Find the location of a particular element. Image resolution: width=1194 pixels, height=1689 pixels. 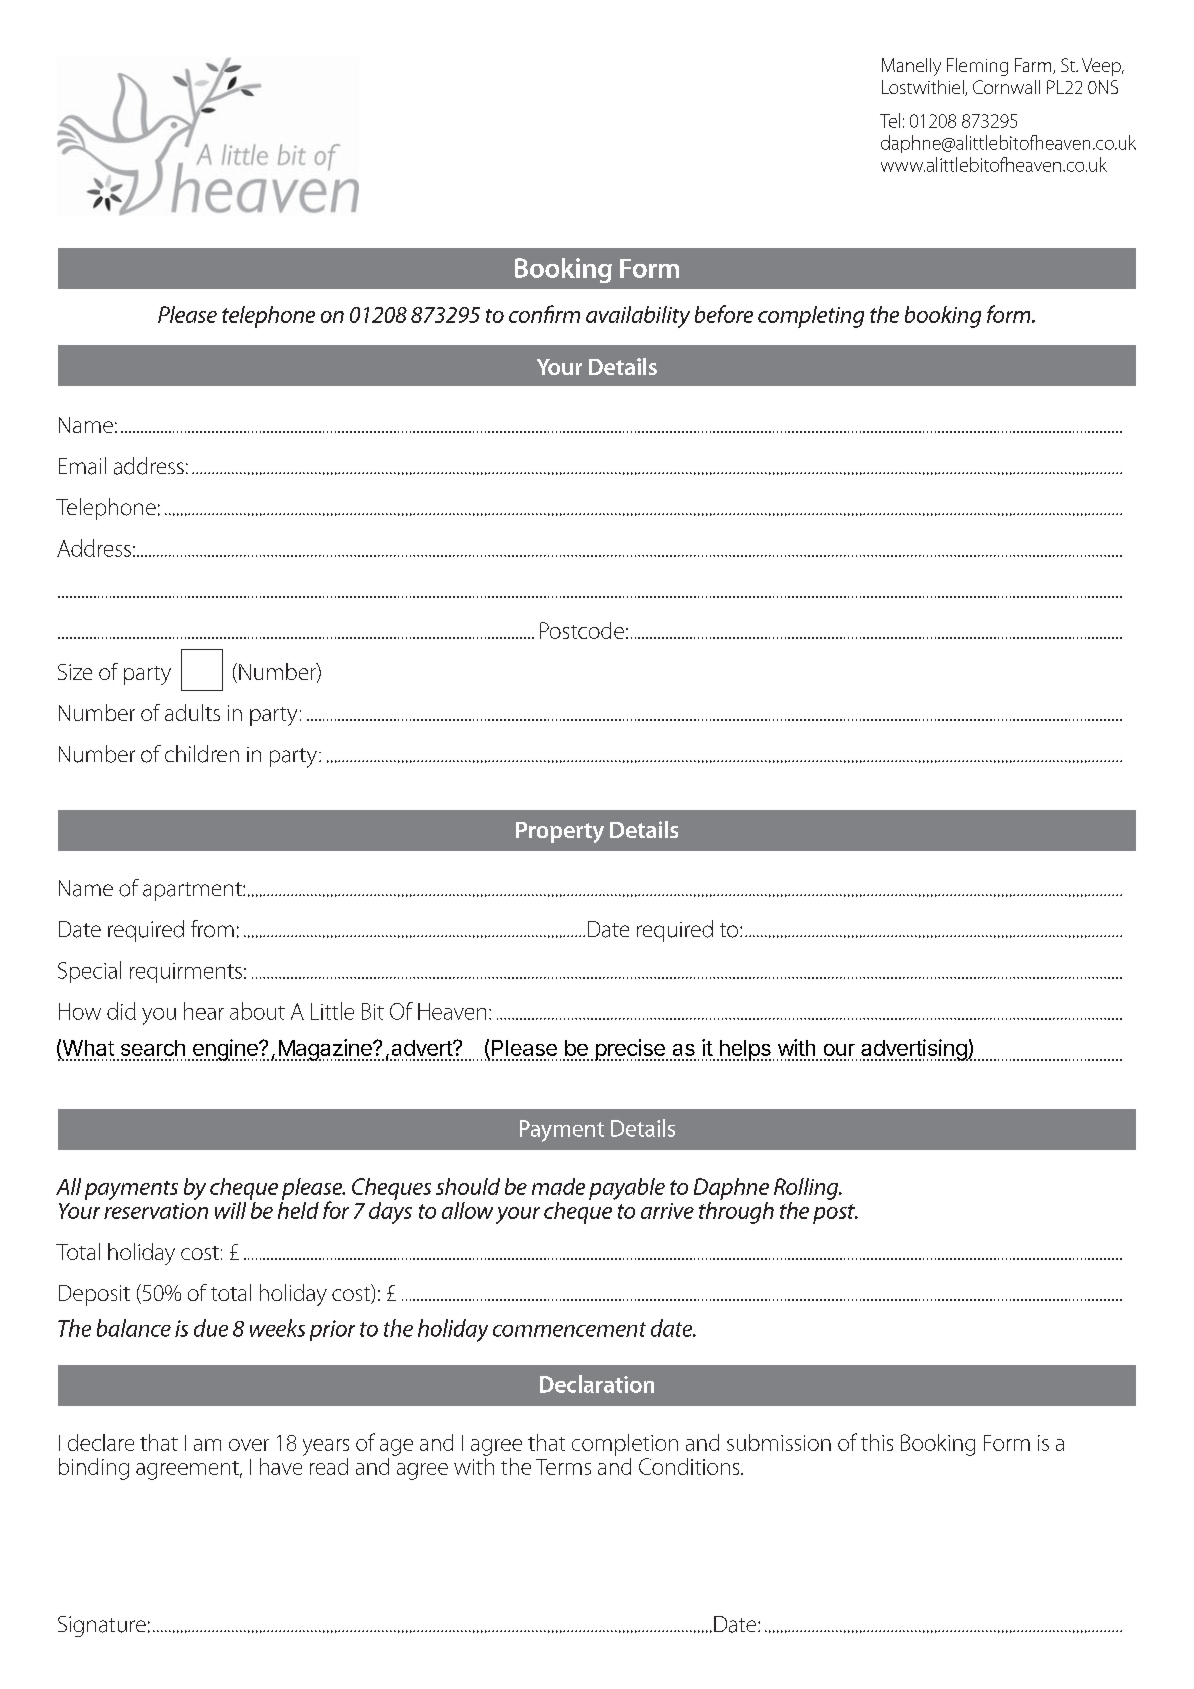

availability is located at coordinates (638, 317).
